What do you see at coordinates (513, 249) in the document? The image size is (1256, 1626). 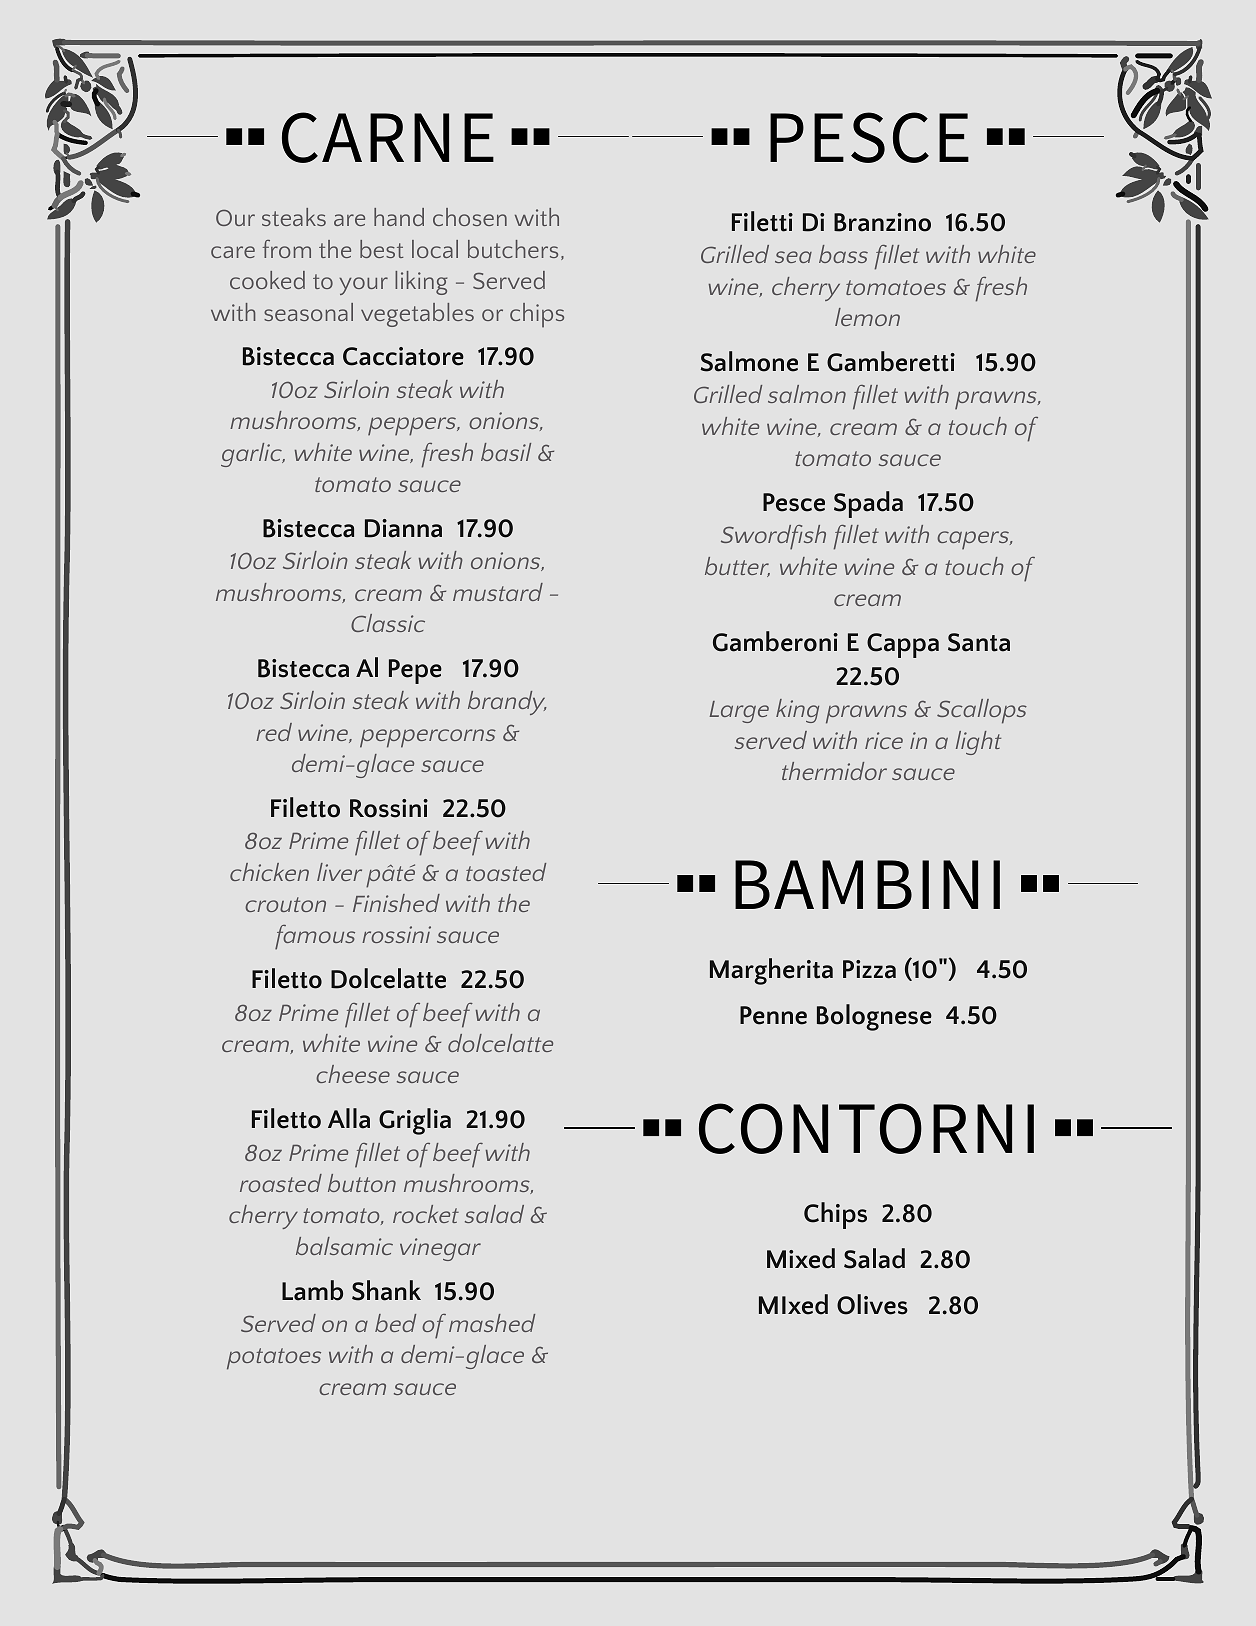 I see `butchers` at bounding box center [513, 249].
